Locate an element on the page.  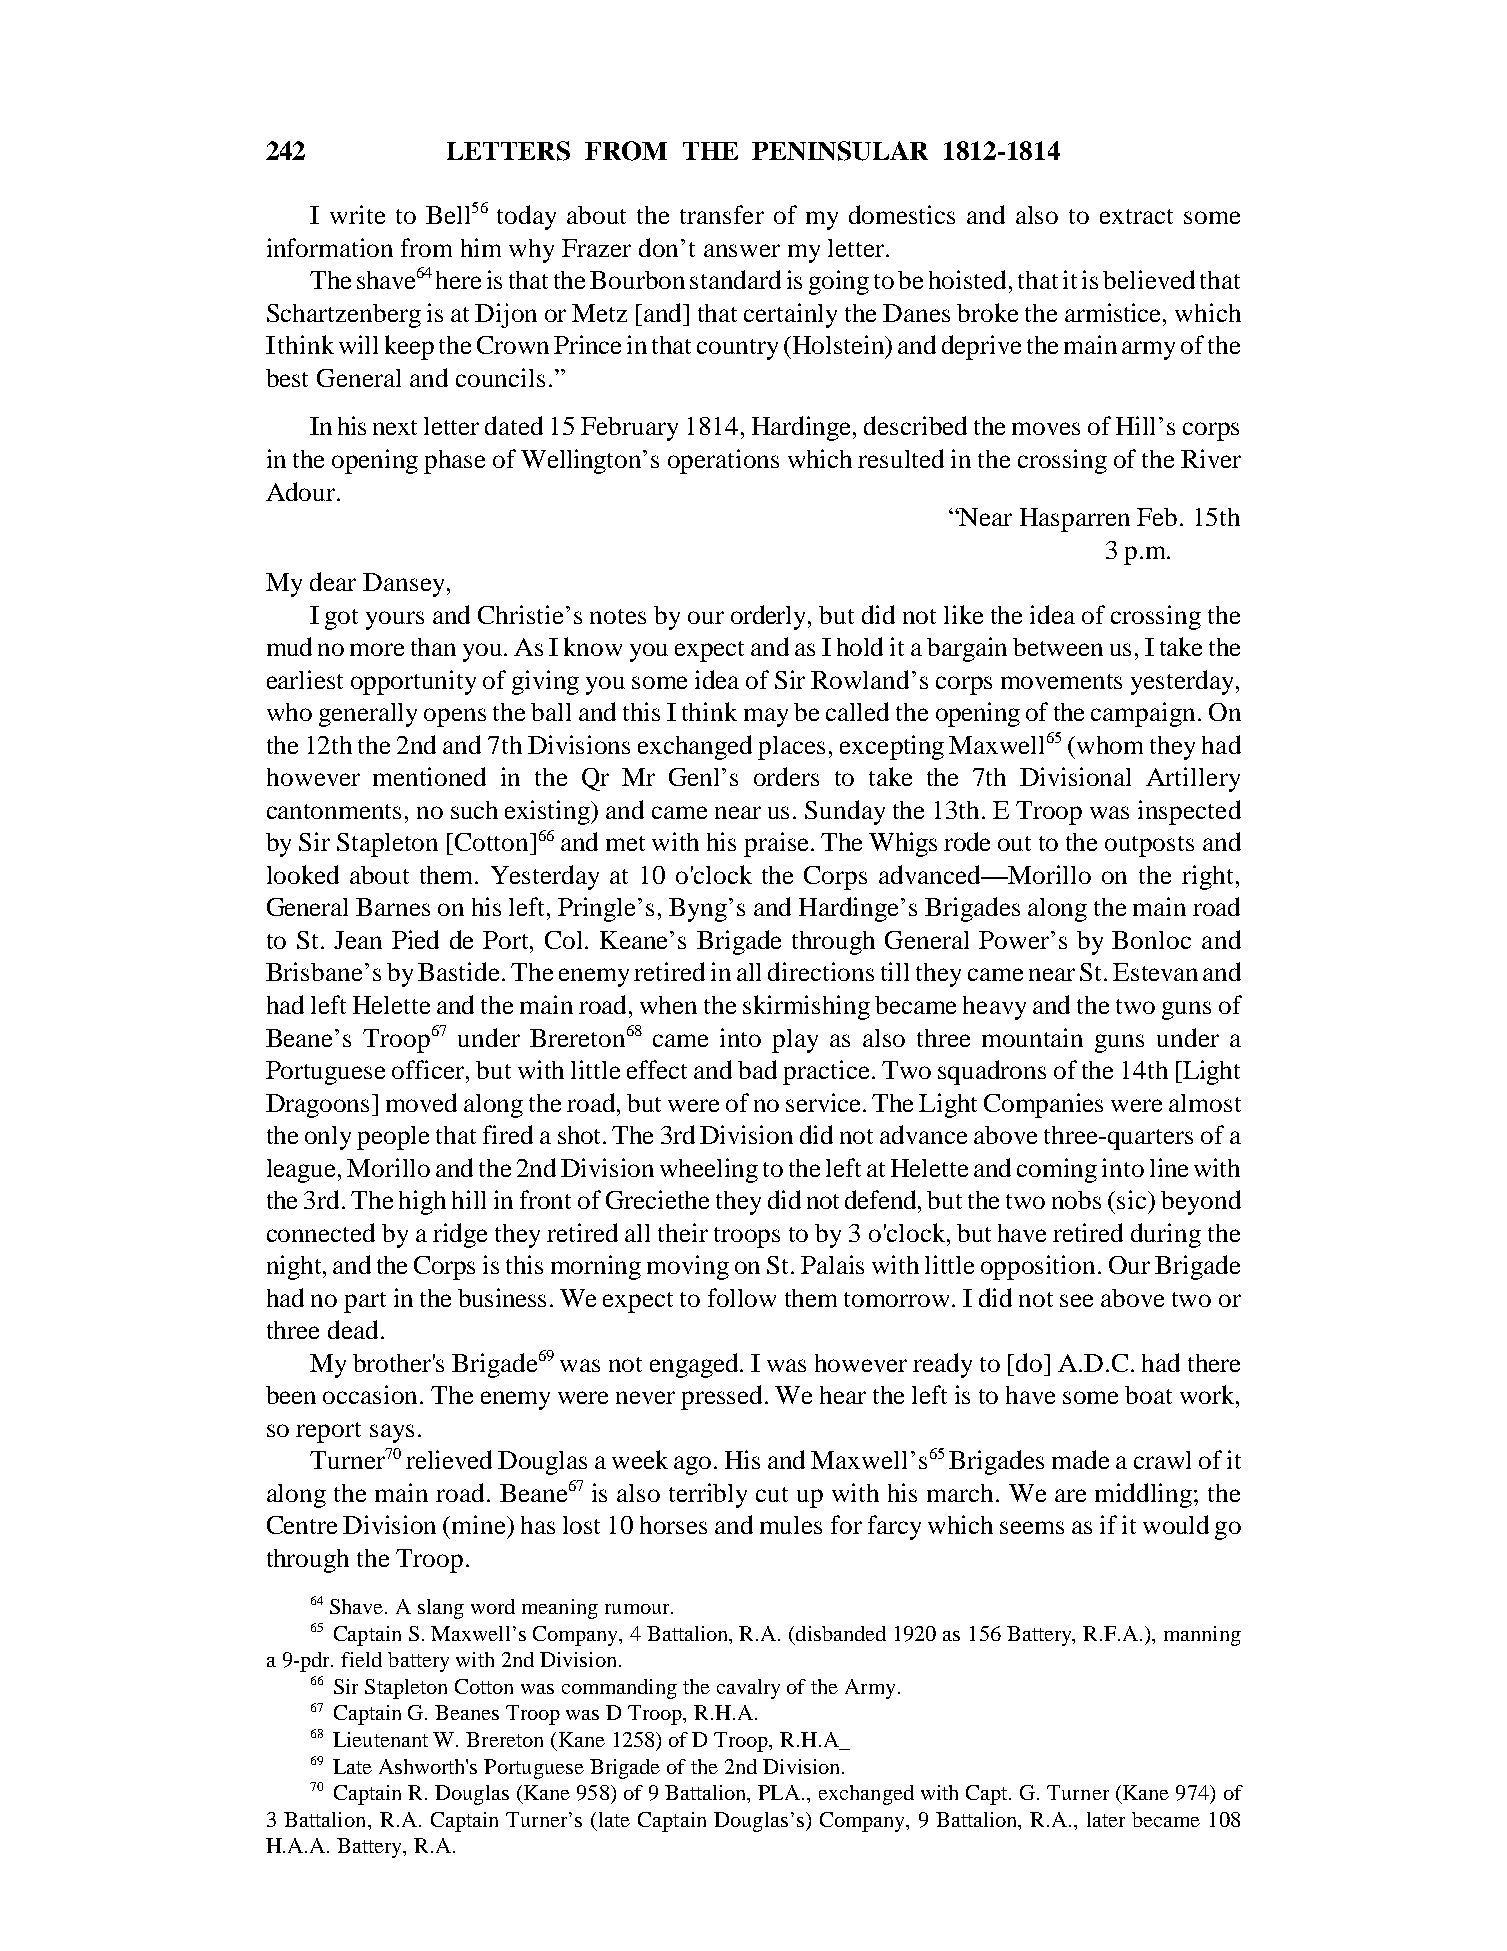
outposts is located at coordinates (1149, 846).
